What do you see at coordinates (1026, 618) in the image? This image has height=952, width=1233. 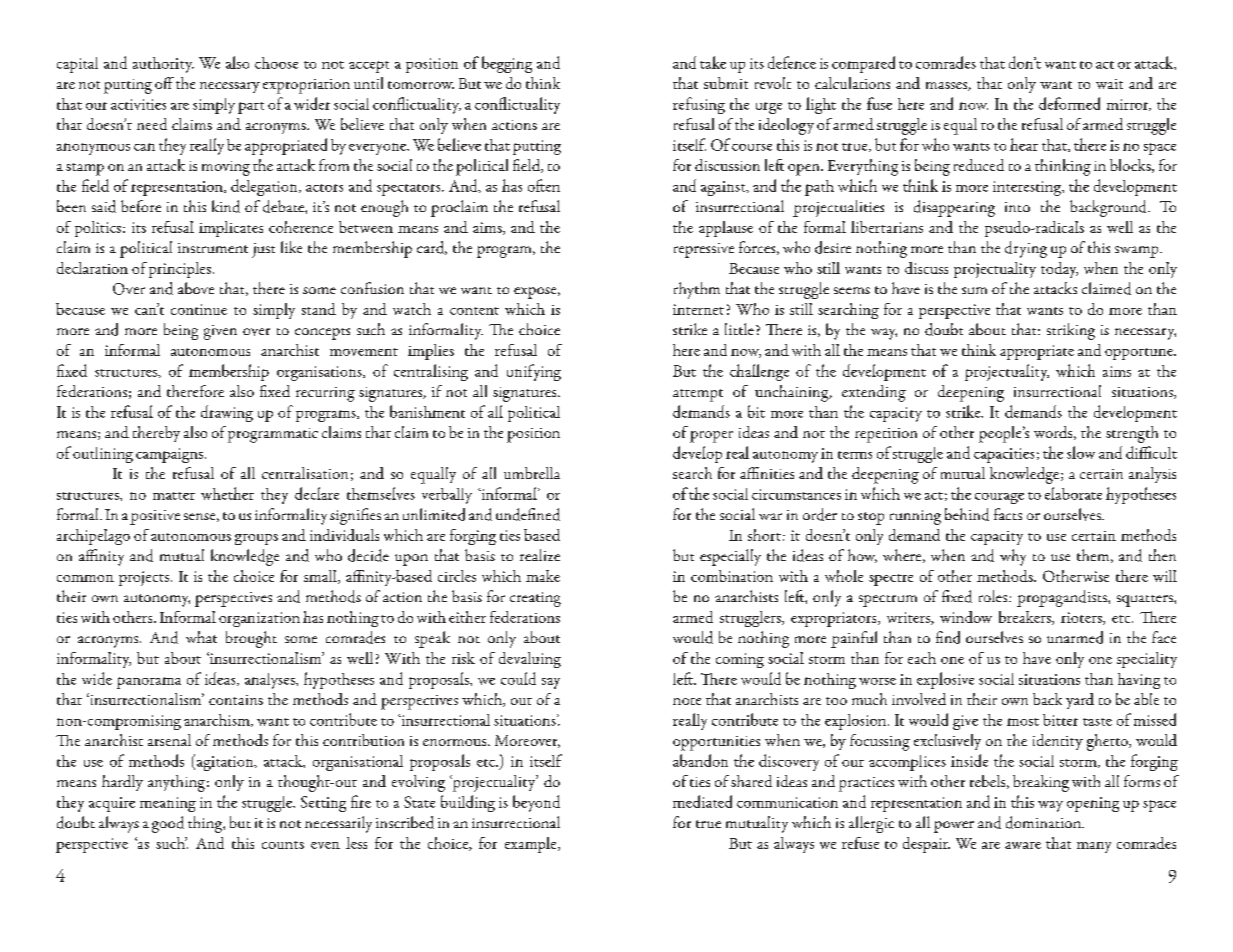 I see `breakers` at bounding box center [1026, 618].
